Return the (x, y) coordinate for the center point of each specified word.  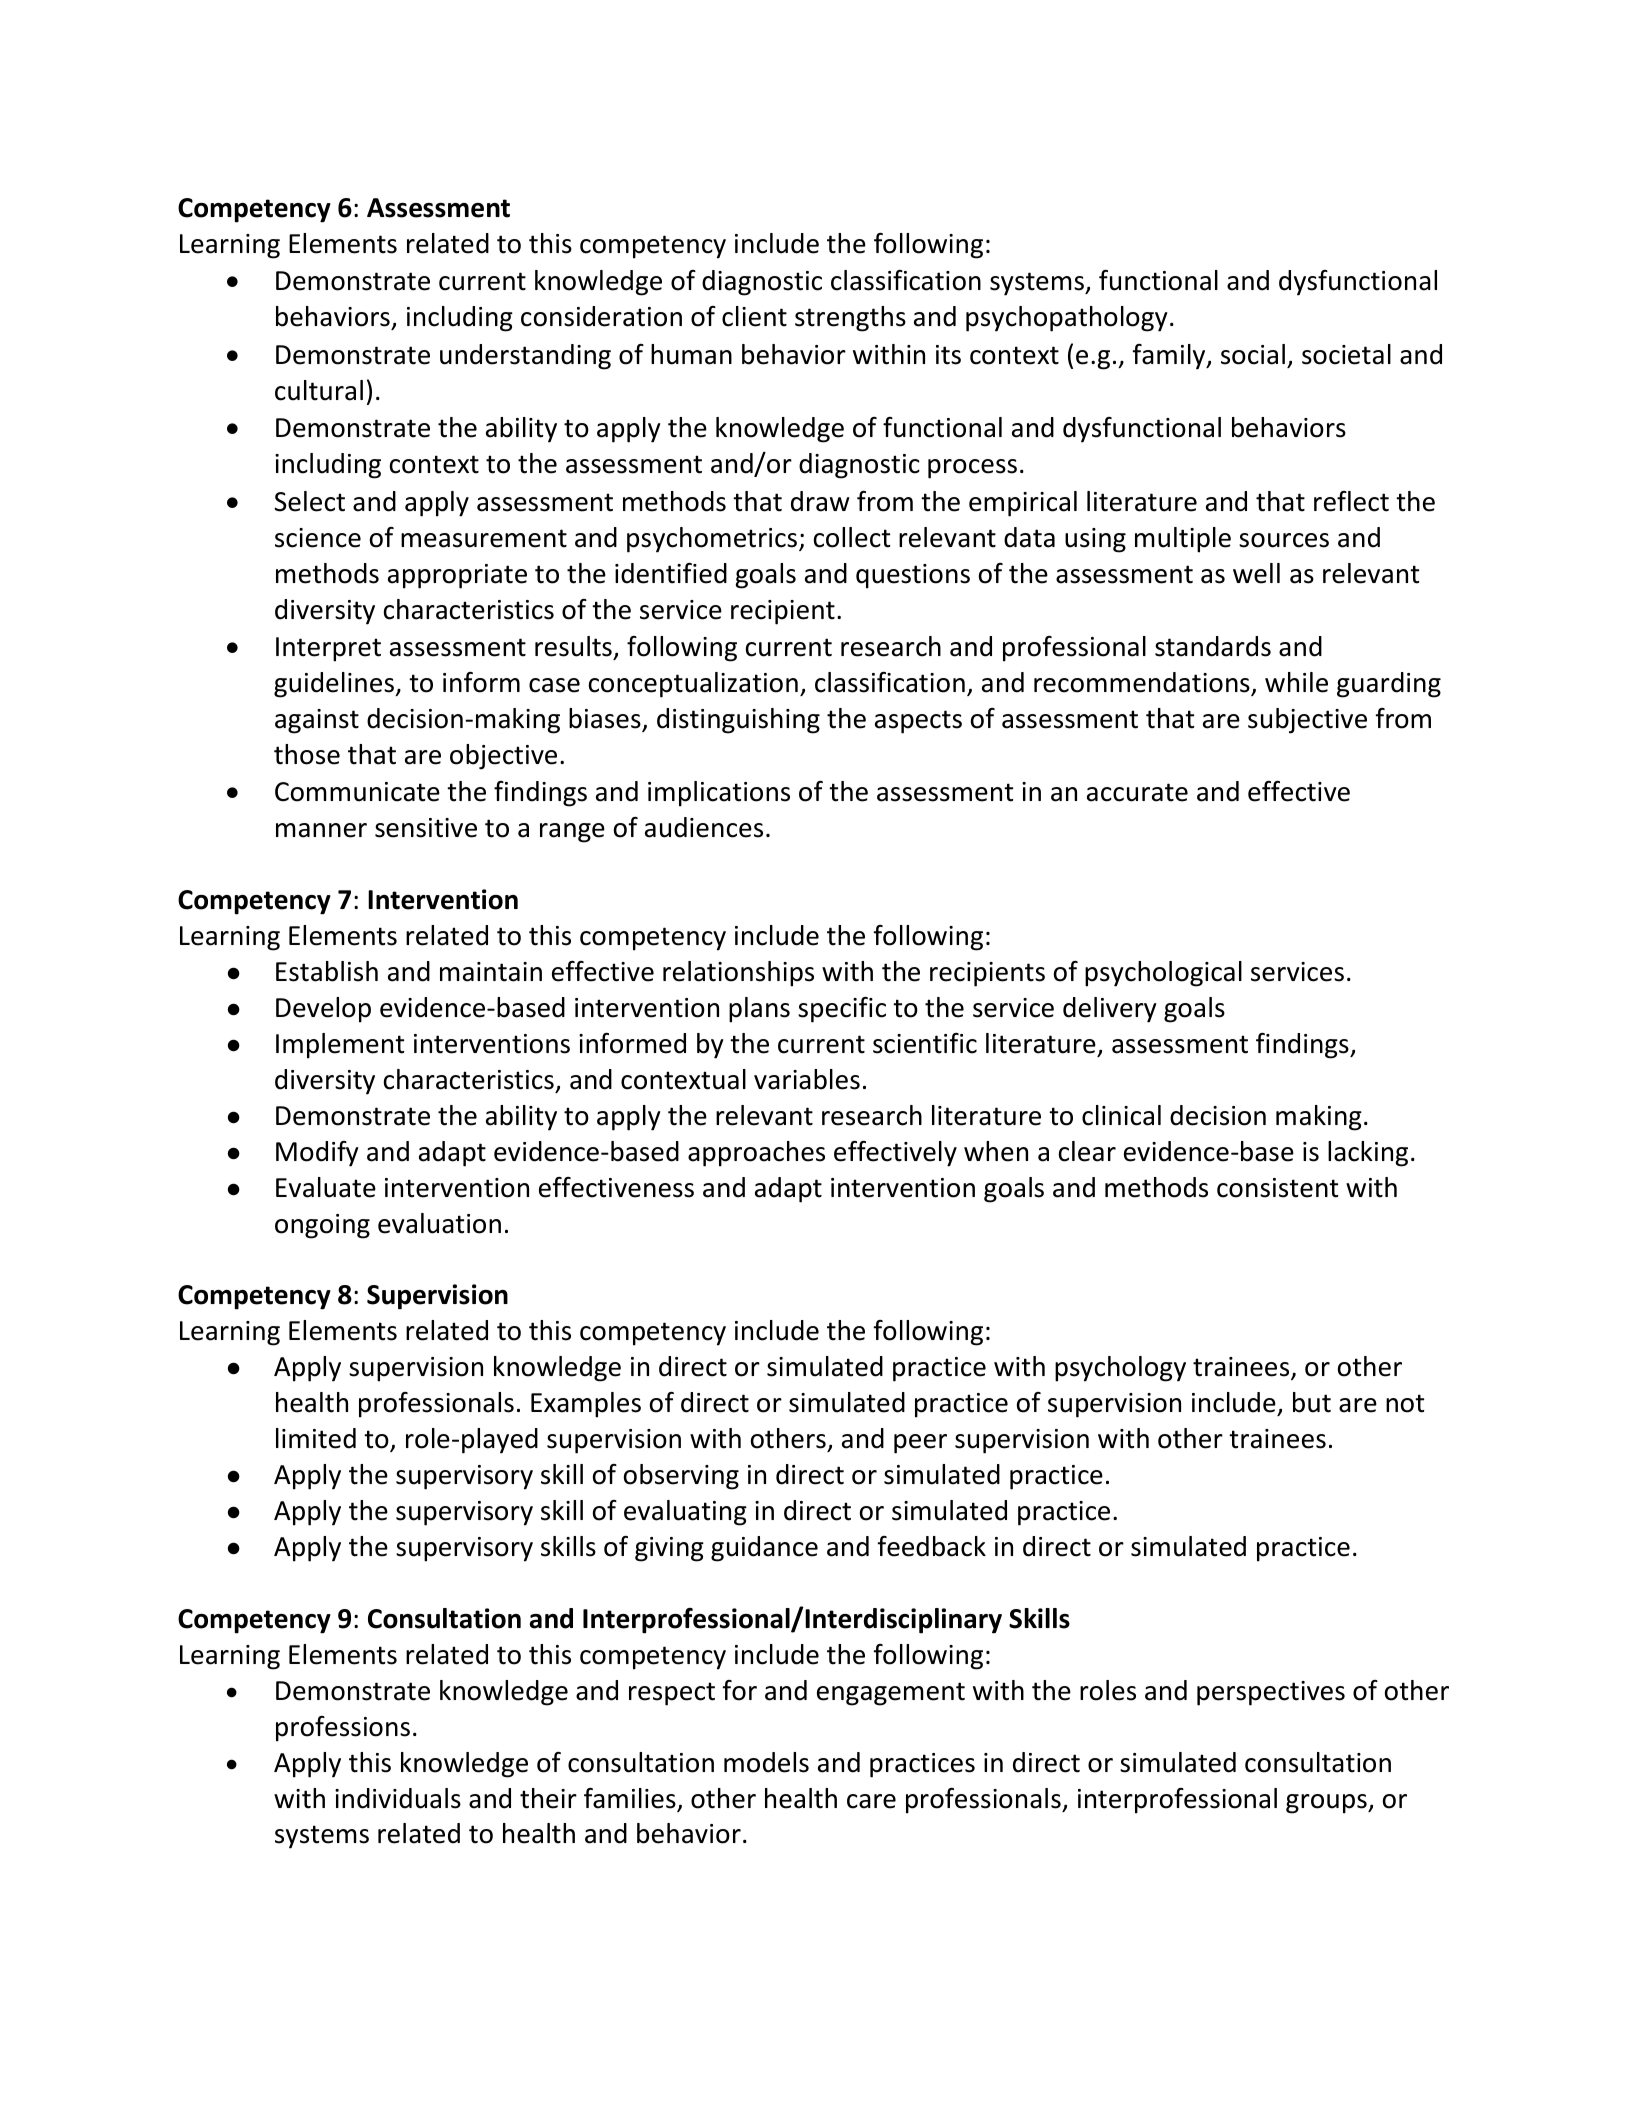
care (871, 1801)
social (1253, 354)
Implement (340, 1046)
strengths (850, 319)
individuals (398, 1798)
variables (807, 1079)
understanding (525, 357)
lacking (1368, 1154)
